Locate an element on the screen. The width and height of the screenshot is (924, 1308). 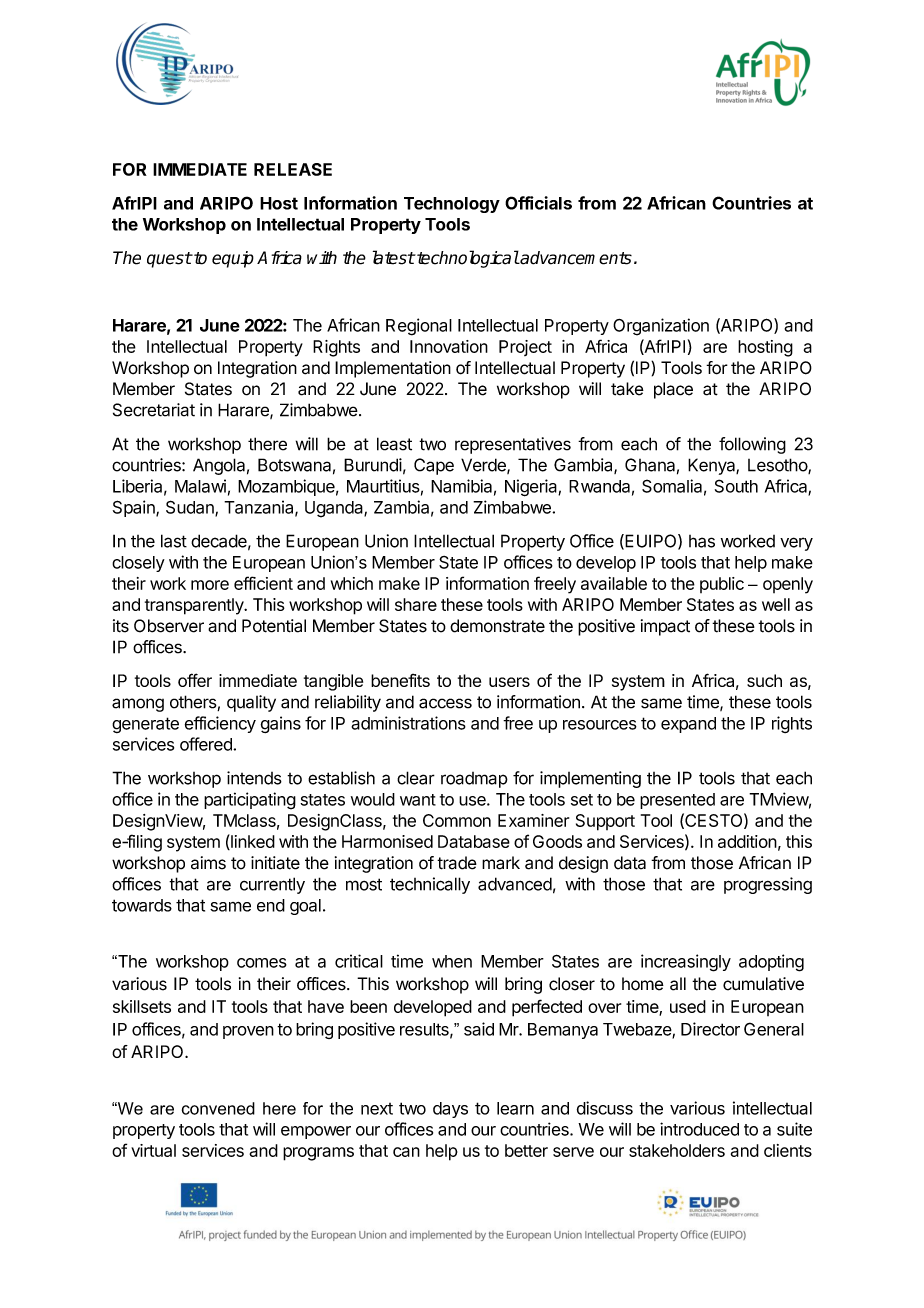
days is located at coordinates (450, 1110).
